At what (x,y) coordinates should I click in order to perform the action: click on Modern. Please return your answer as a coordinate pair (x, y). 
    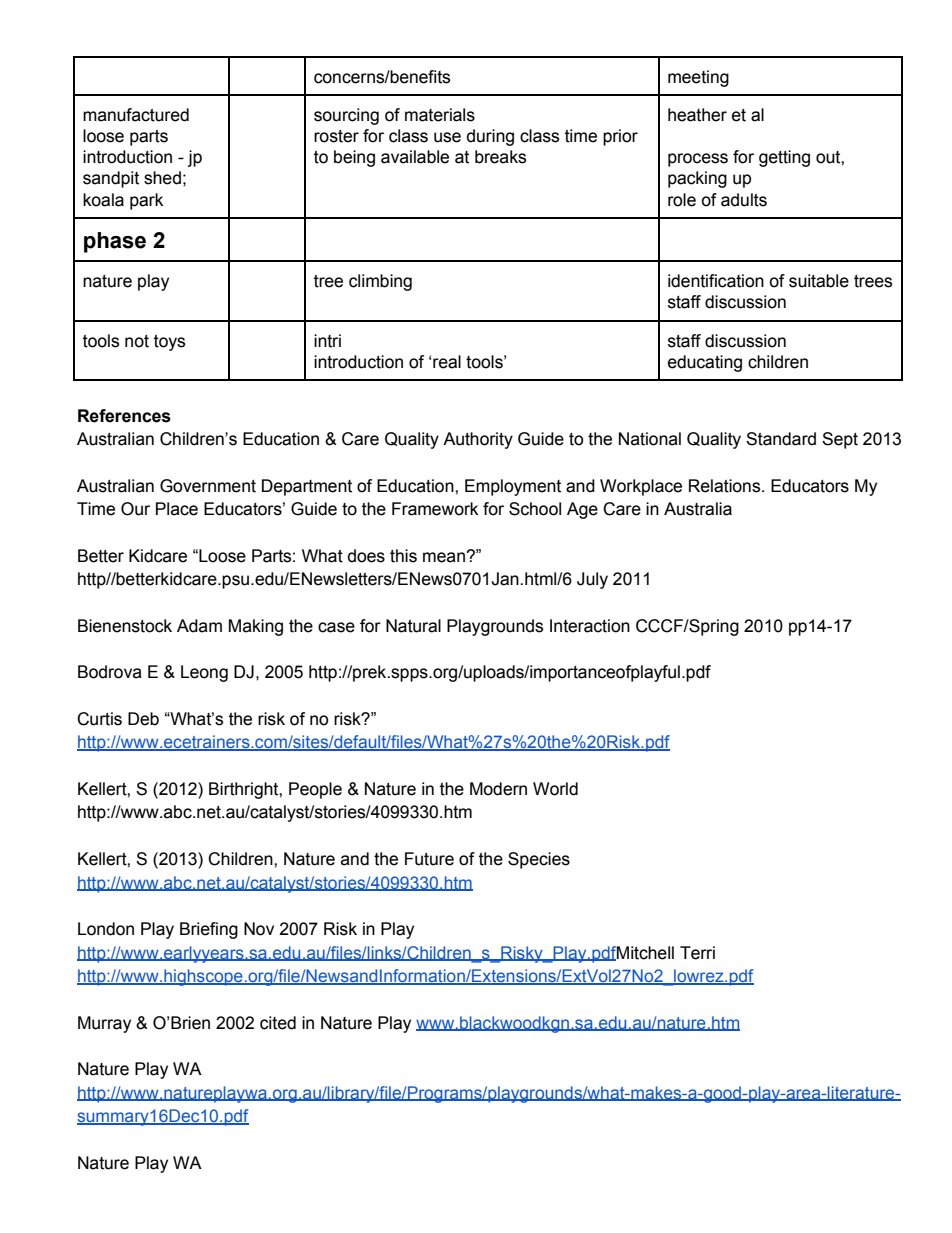
    Looking at the image, I should click on (498, 789).
